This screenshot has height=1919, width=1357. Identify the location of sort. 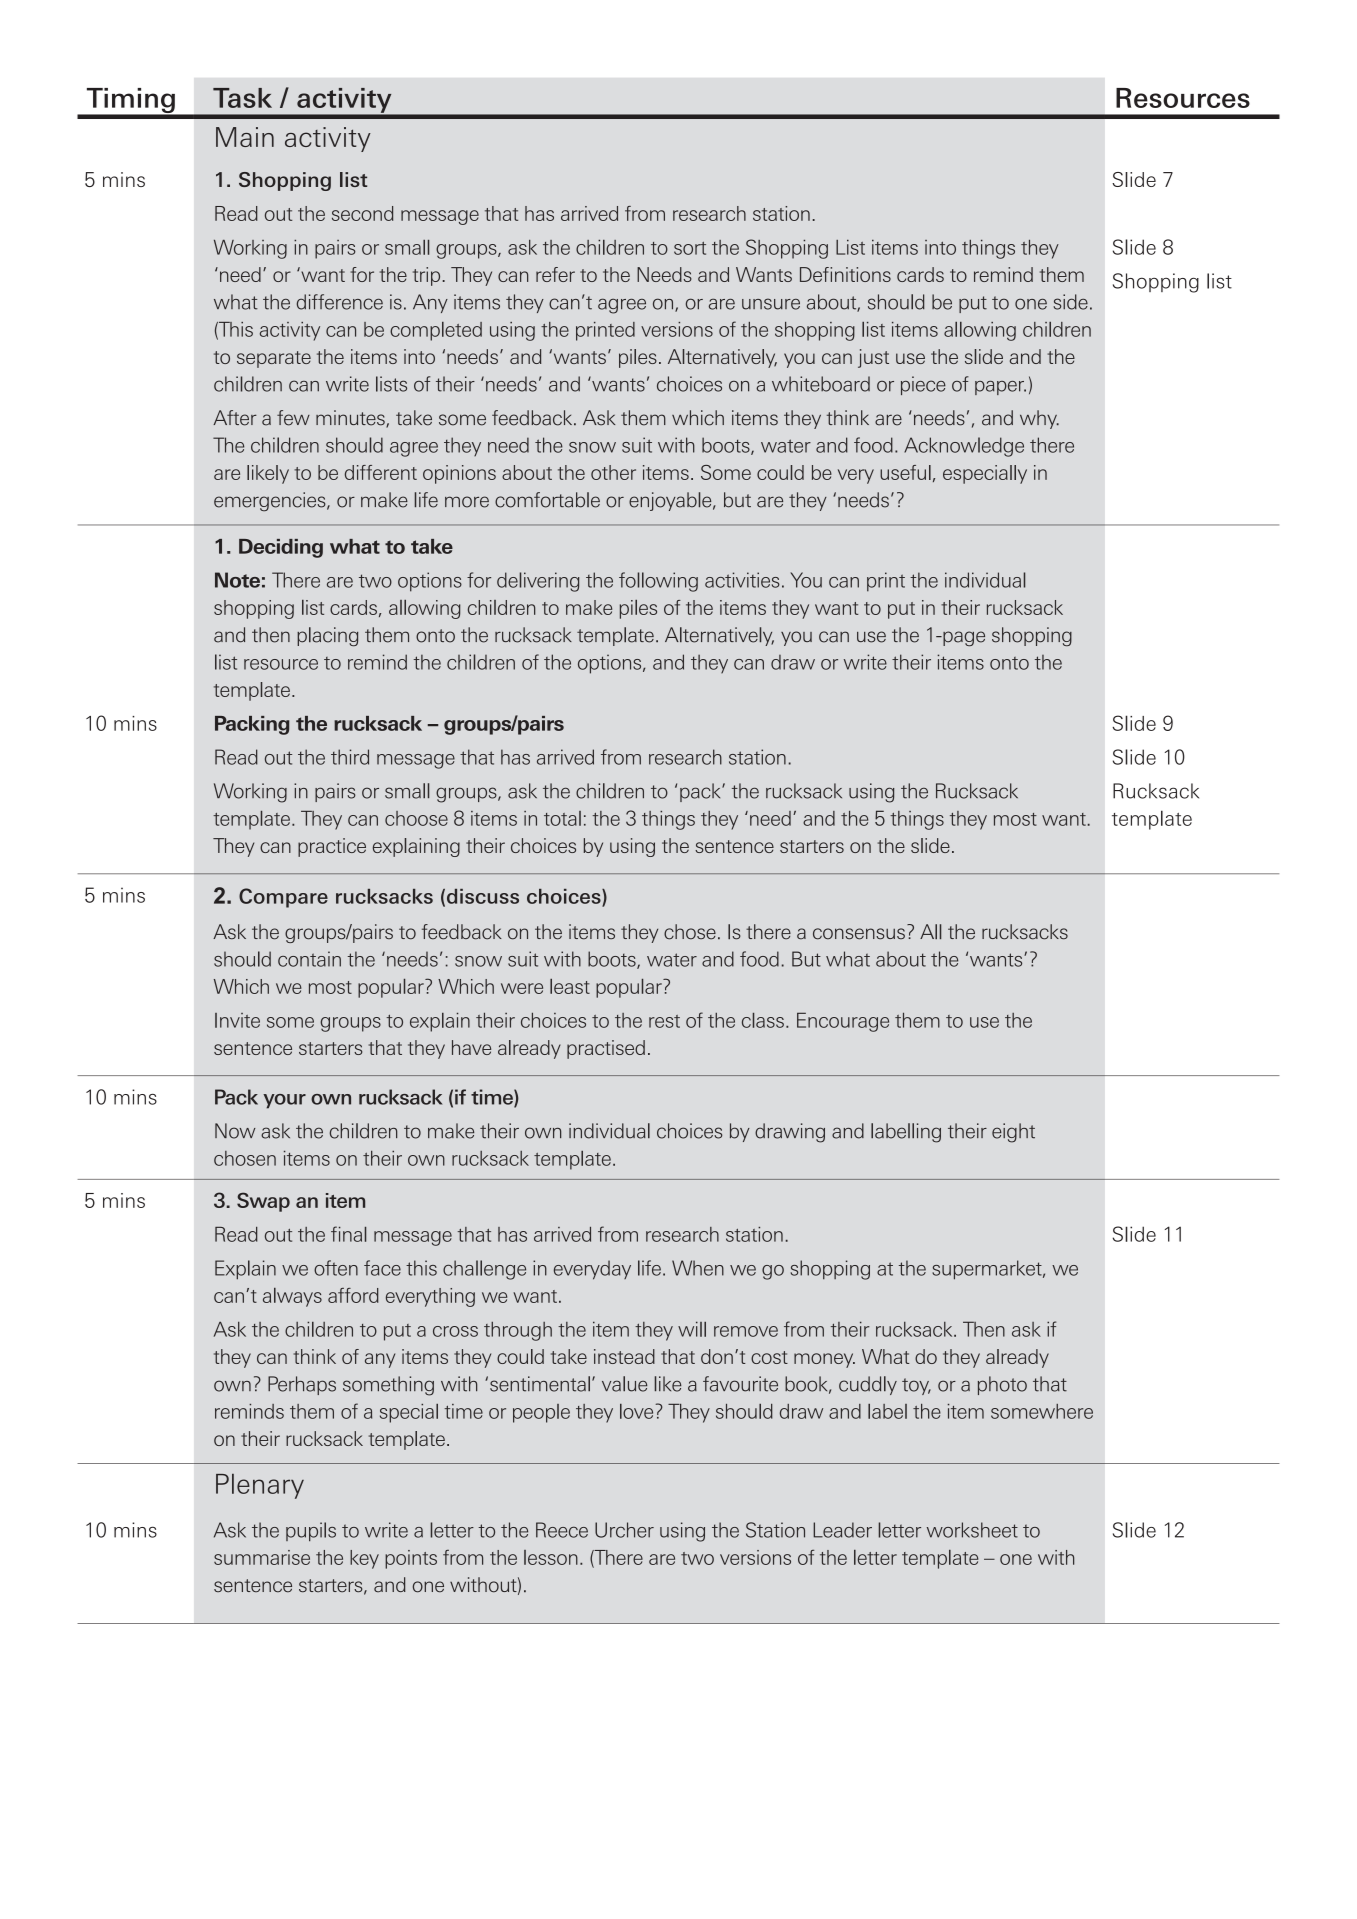
(690, 248).
